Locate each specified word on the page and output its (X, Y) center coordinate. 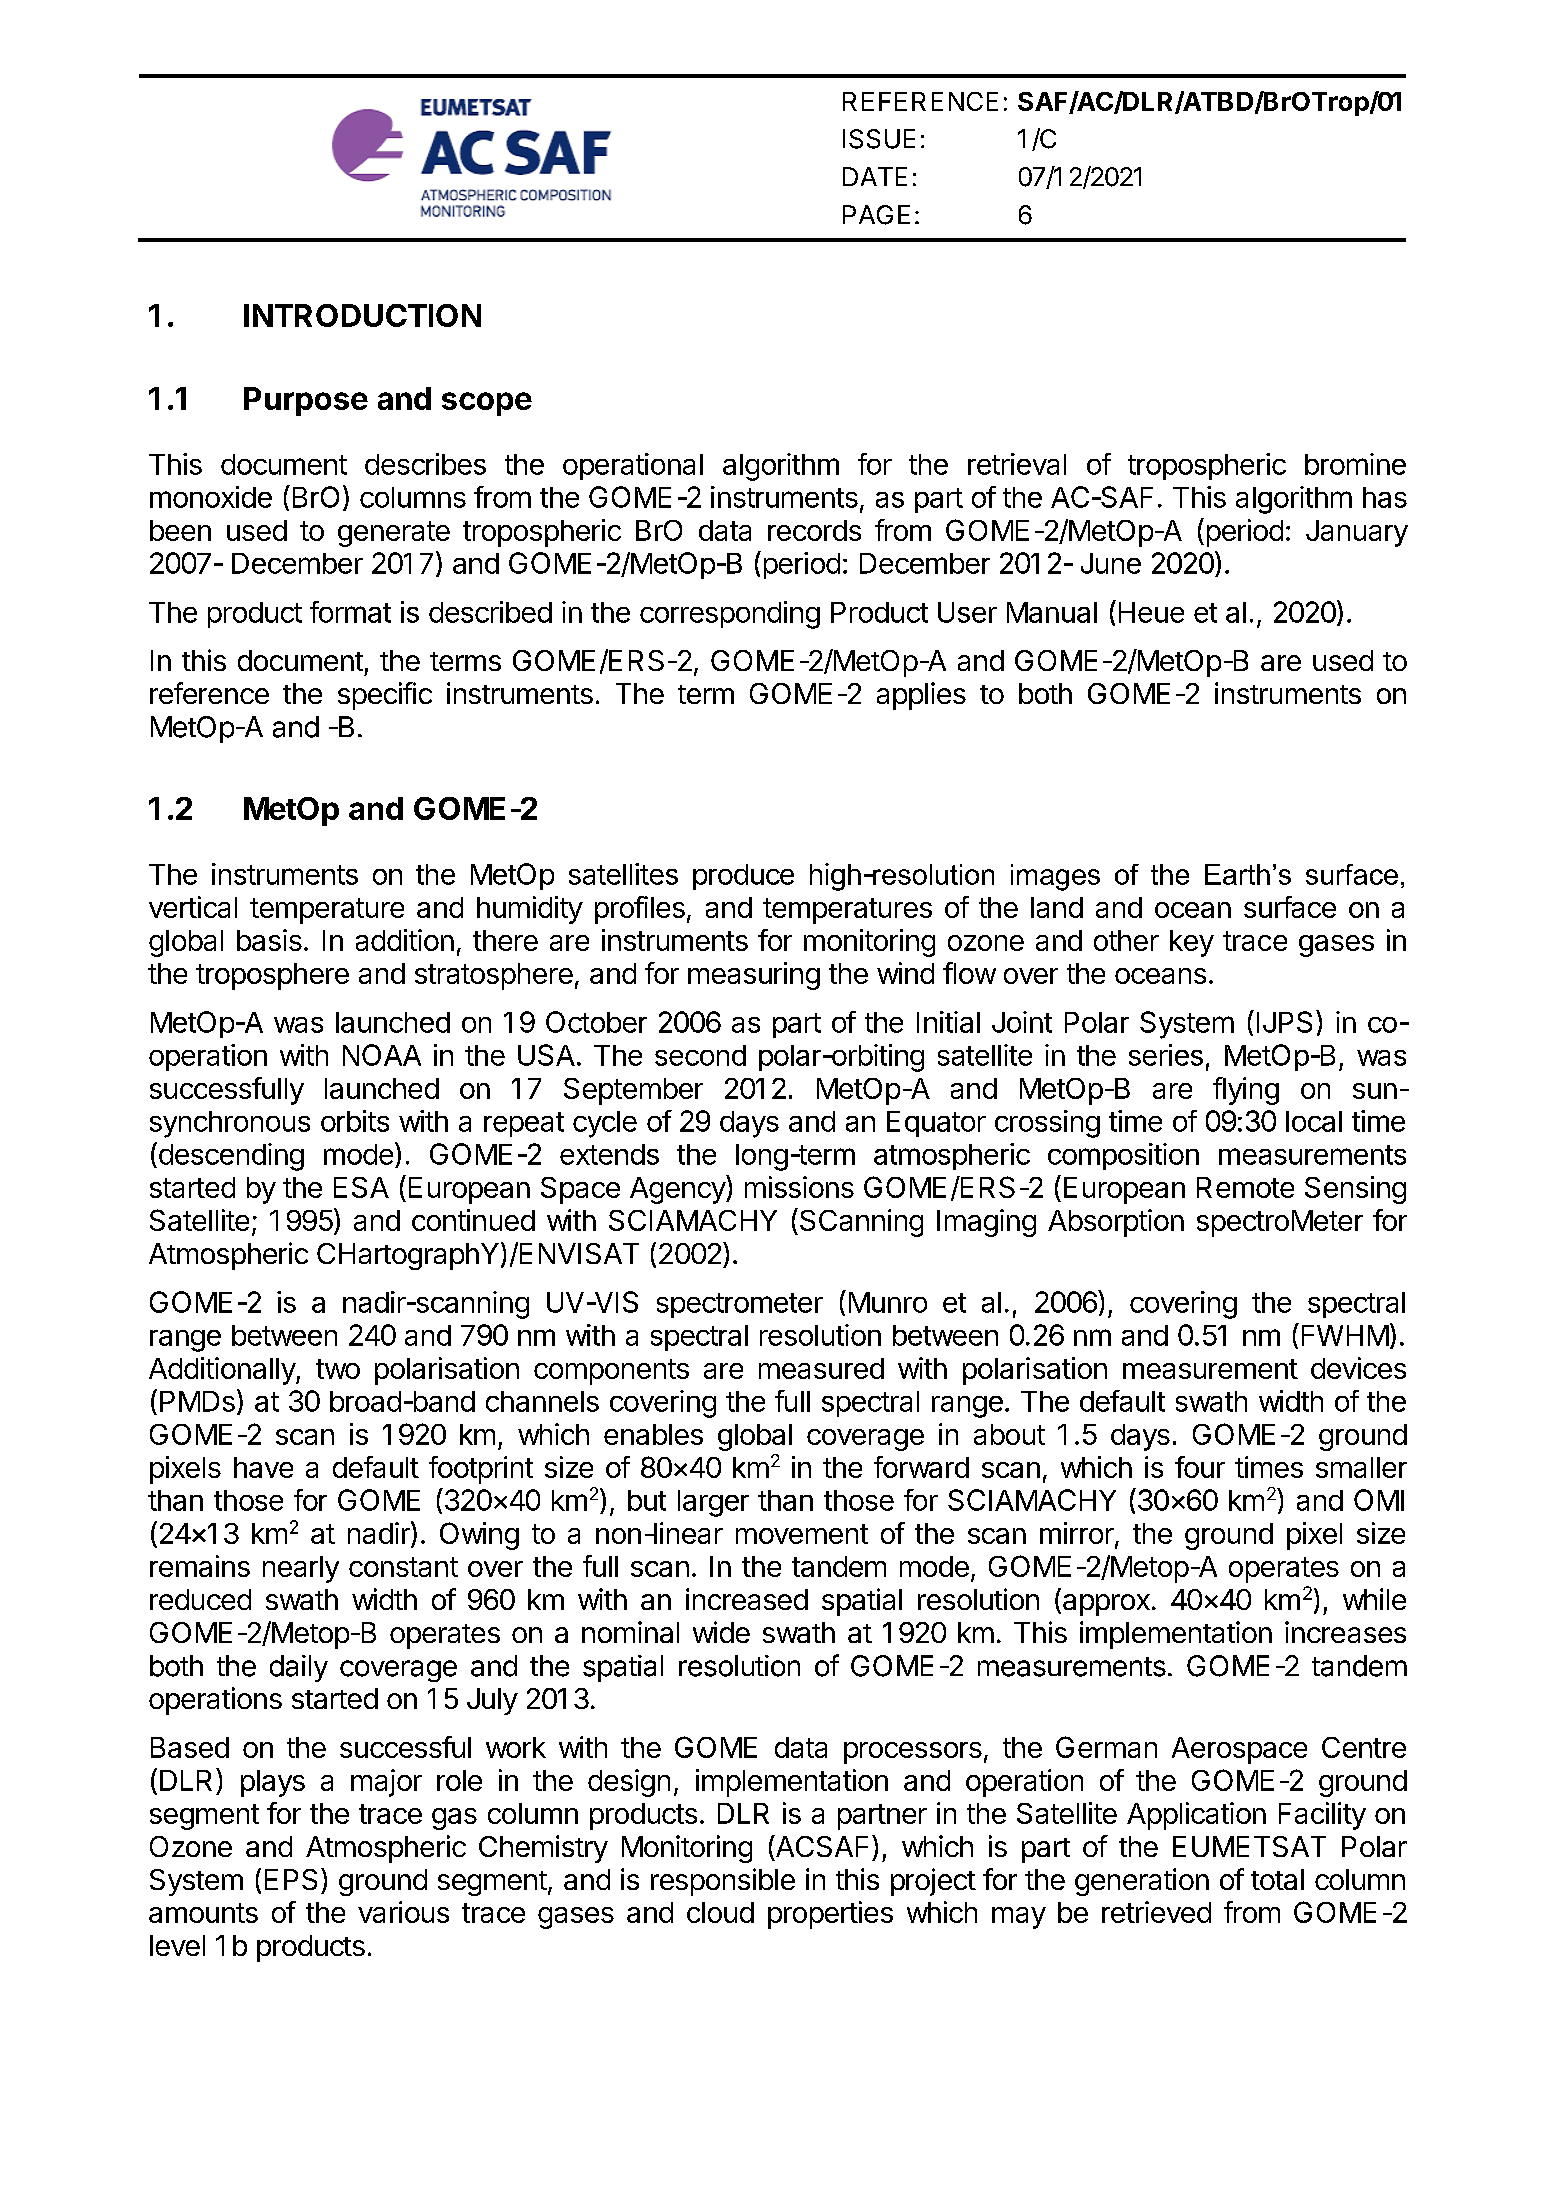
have (263, 1467)
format (350, 612)
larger (713, 1503)
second (700, 1055)
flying (1246, 1091)
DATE (875, 176)
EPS (291, 1879)
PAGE (876, 215)
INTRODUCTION (362, 315)
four (1200, 1467)
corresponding (730, 615)
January (1357, 533)
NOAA (382, 1055)
